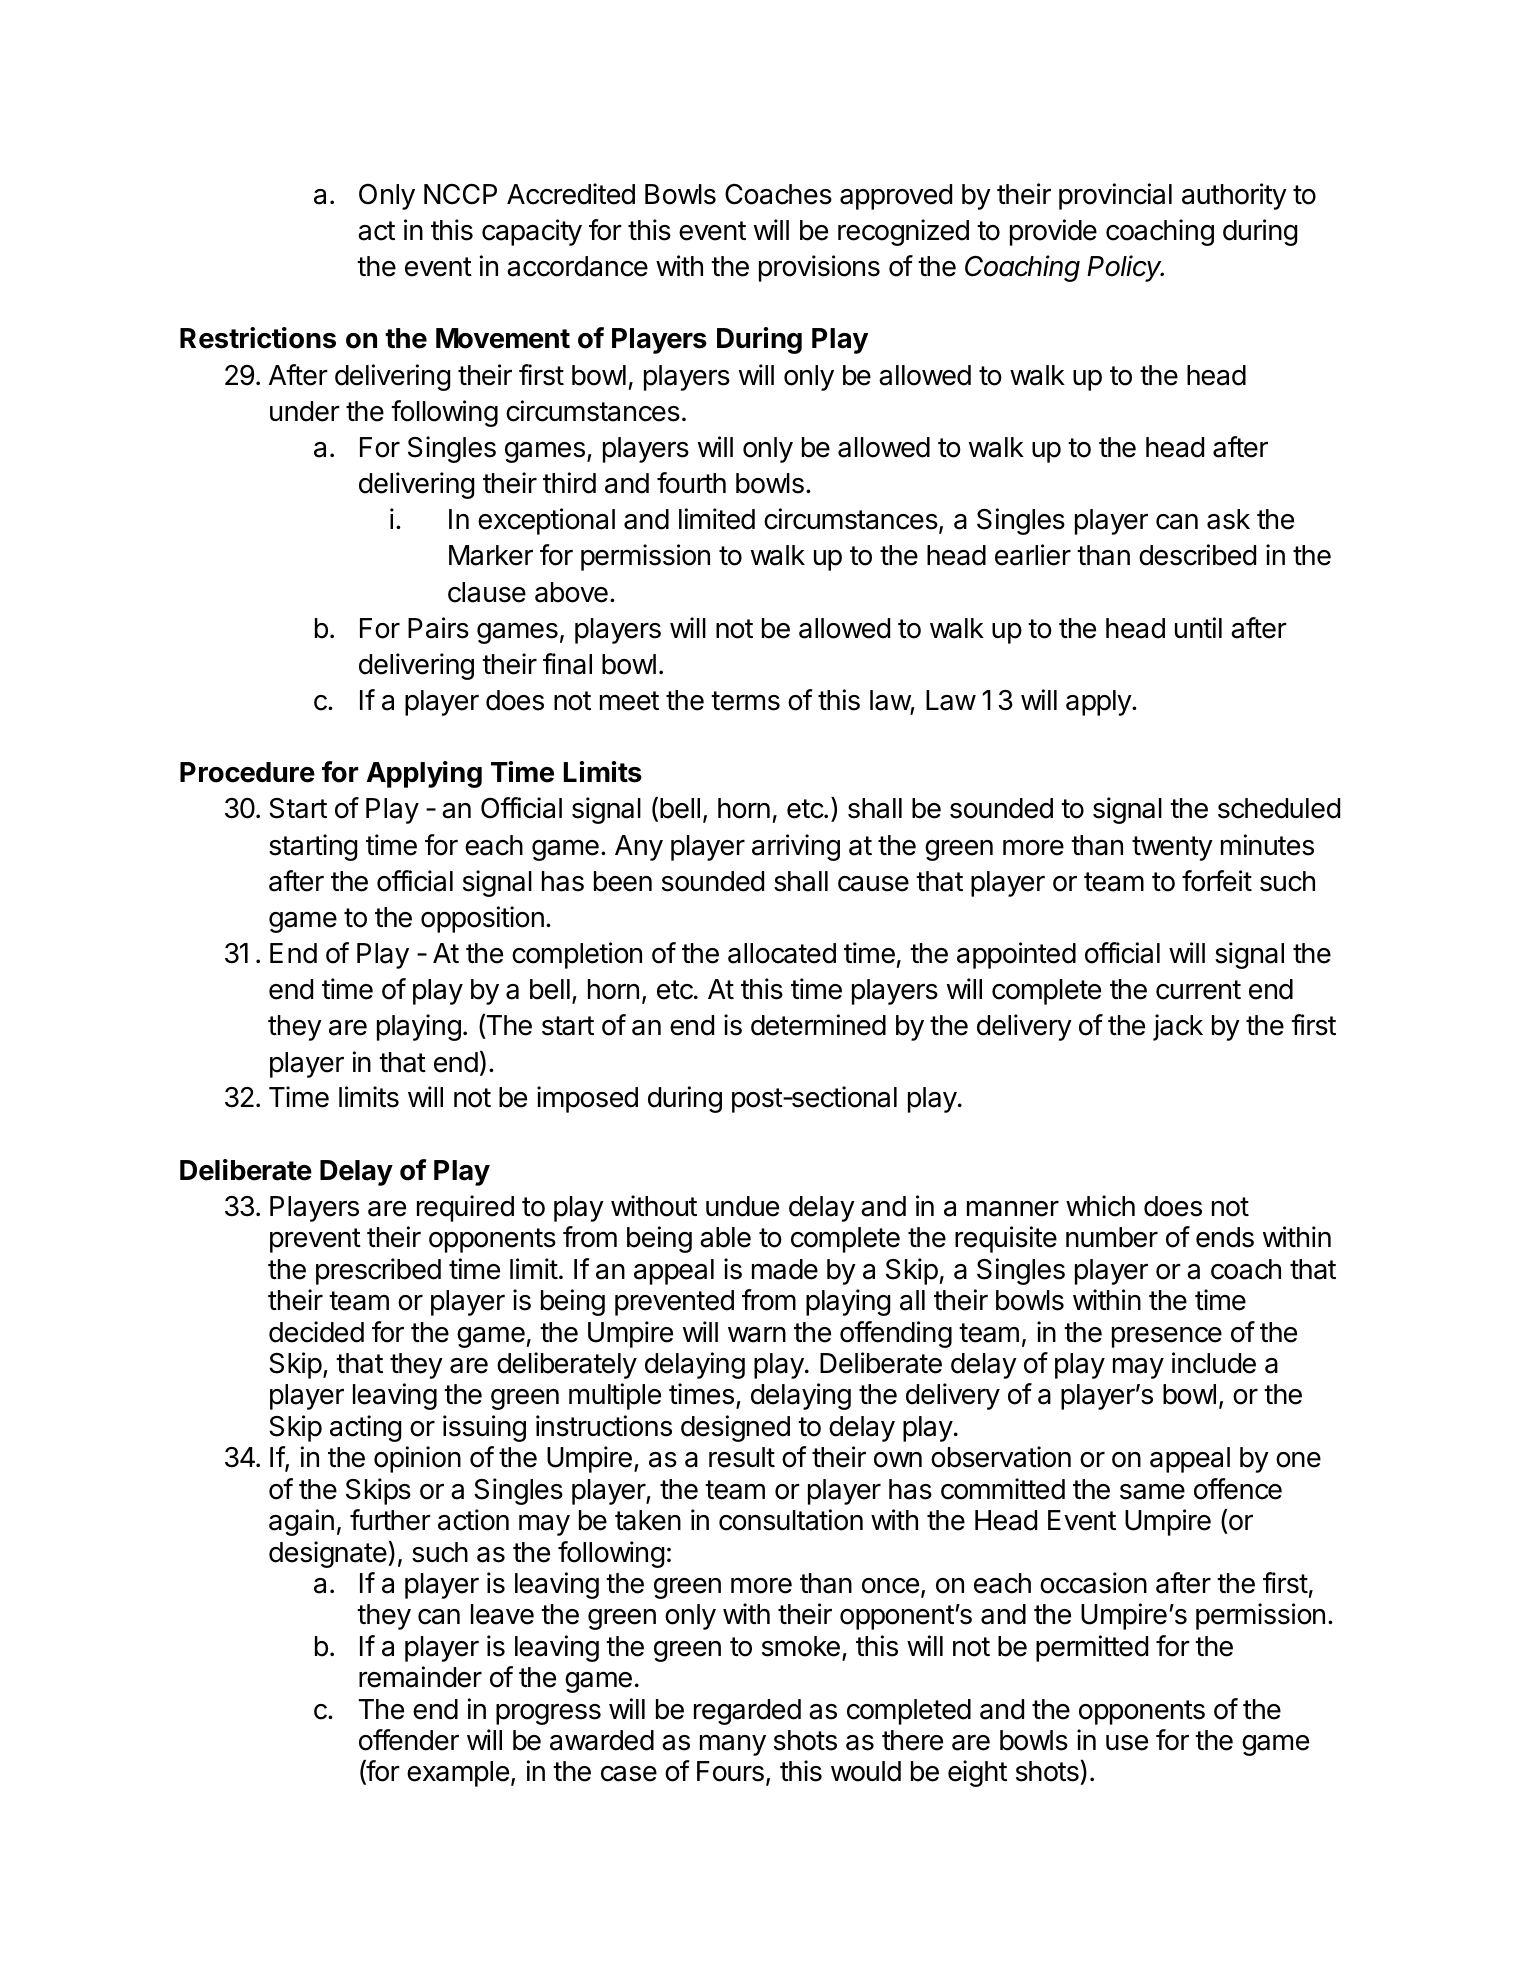  What do you see at coordinates (438, 628) in the screenshot?
I see `Pairs` at bounding box center [438, 628].
